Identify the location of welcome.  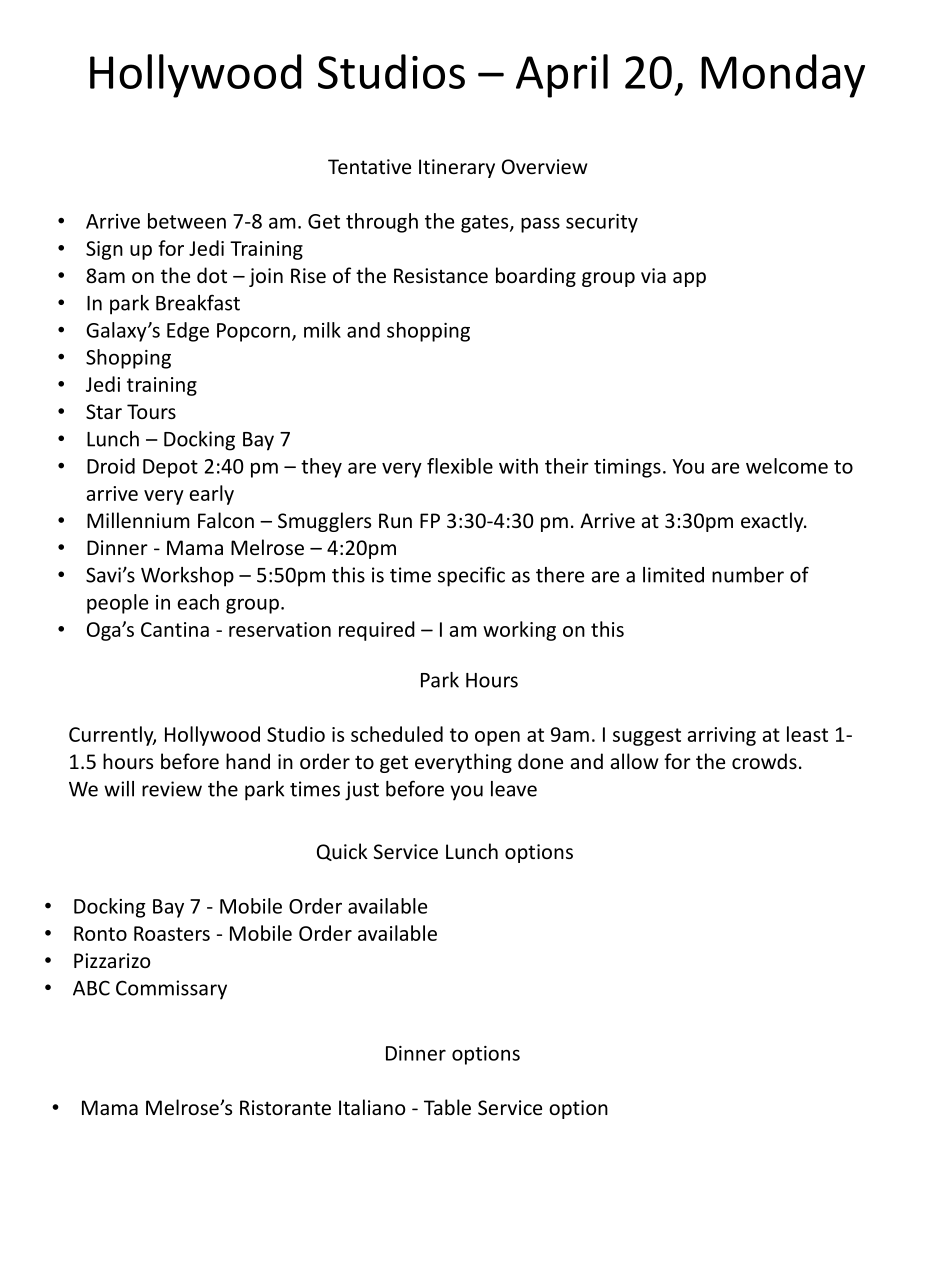
(787, 466).
